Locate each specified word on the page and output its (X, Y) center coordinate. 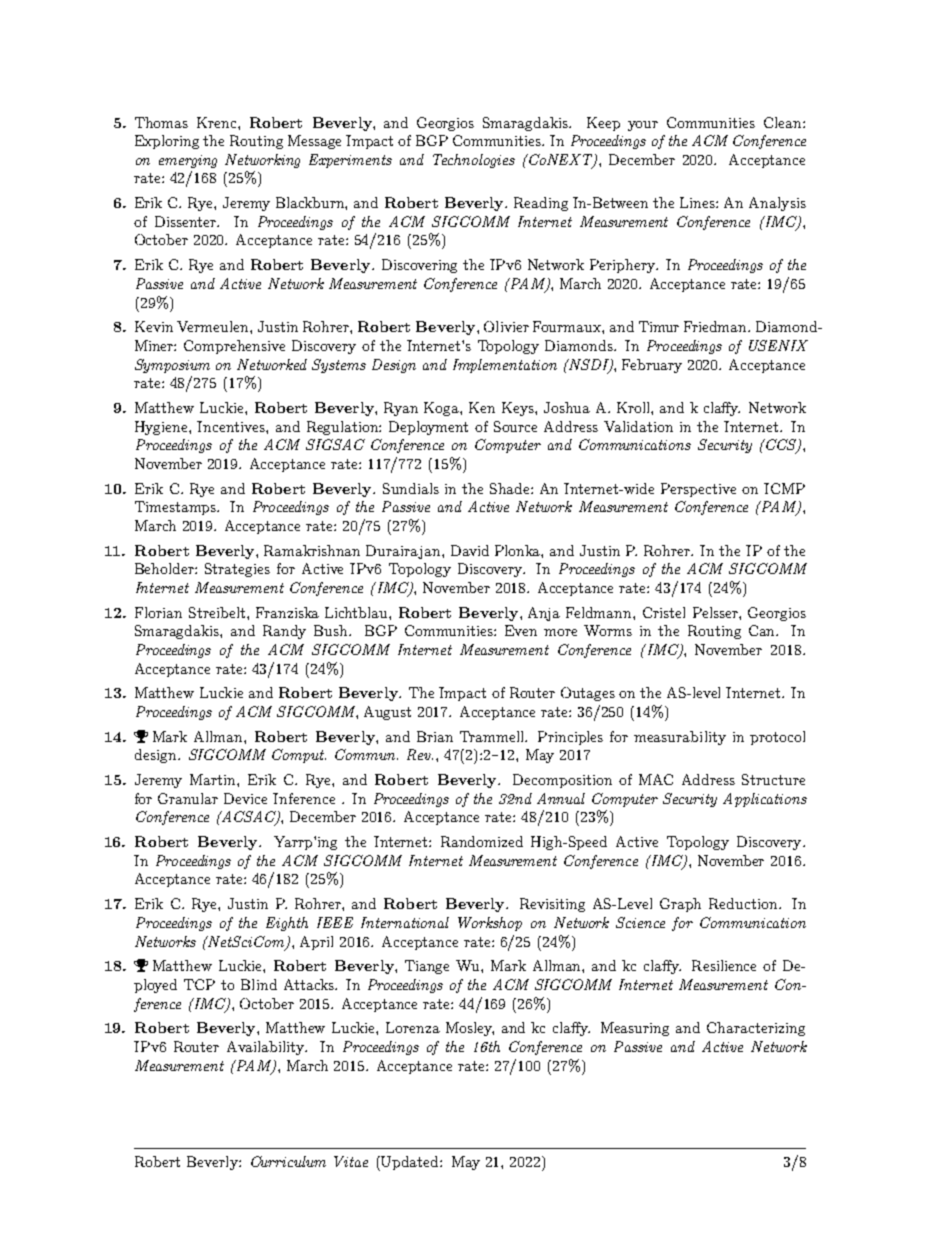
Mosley (470, 1029)
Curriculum (288, 1161)
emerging (188, 161)
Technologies (474, 161)
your (643, 126)
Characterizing (756, 1029)
